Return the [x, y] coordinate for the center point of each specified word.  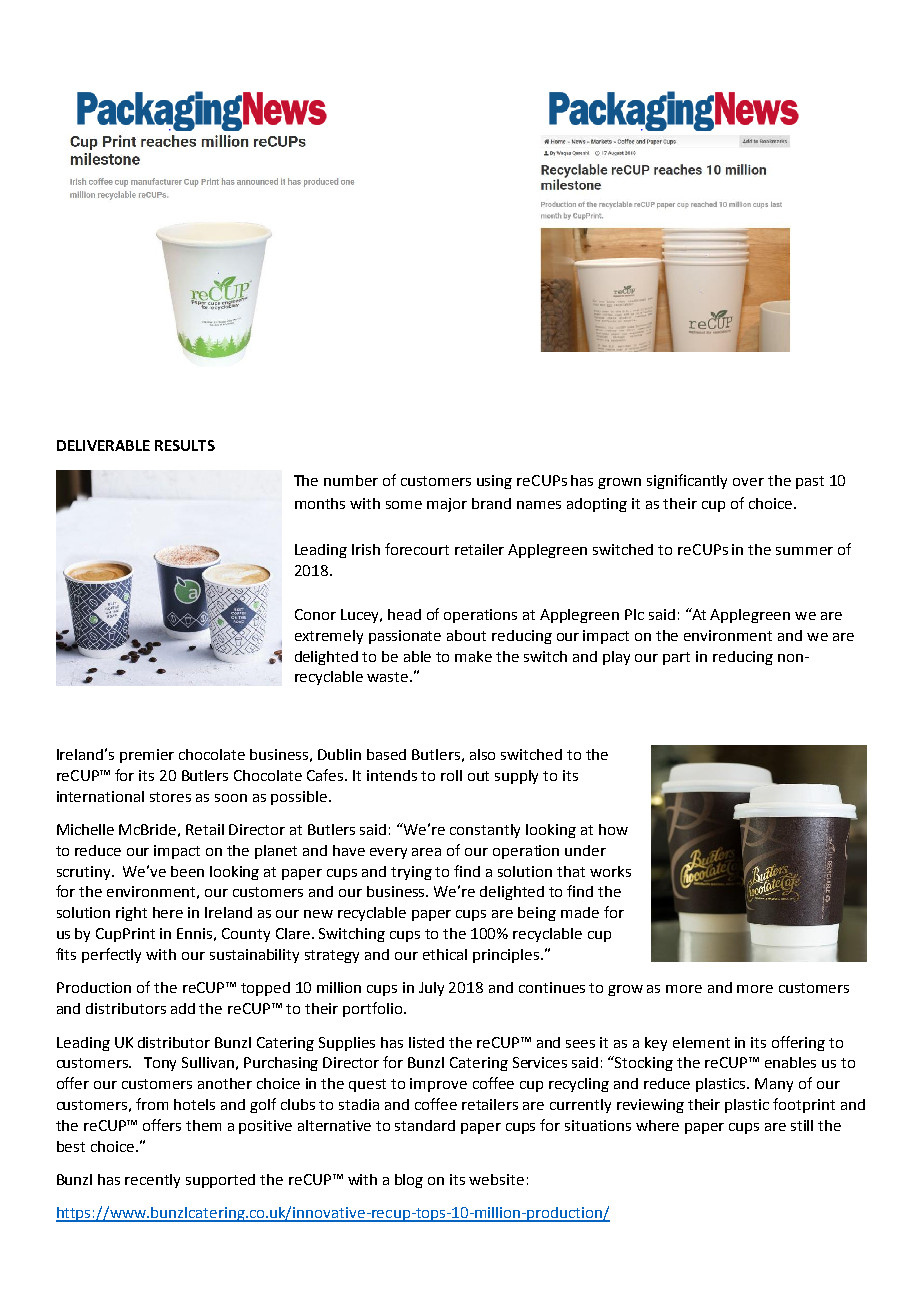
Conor [315, 614]
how [613, 829]
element [701, 1042]
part [676, 658]
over [748, 482]
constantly [485, 831]
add [183, 1008]
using [494, 482]
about [466, 635]
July [431, 989]
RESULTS [185, 445]
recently [152, 1181]
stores [170, 797]
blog [409, 1181]
